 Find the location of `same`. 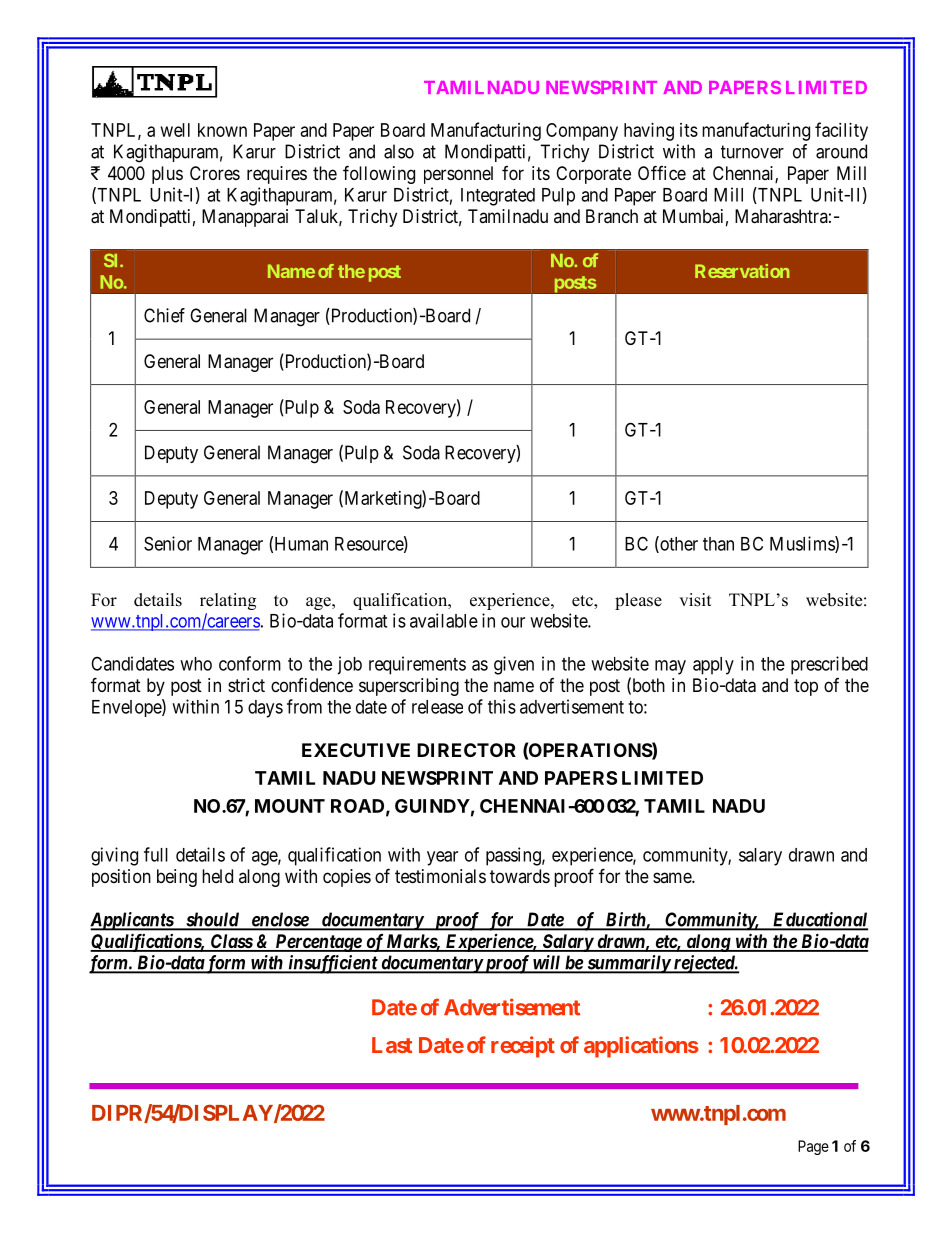

same is located at coordinates (673, 877).
